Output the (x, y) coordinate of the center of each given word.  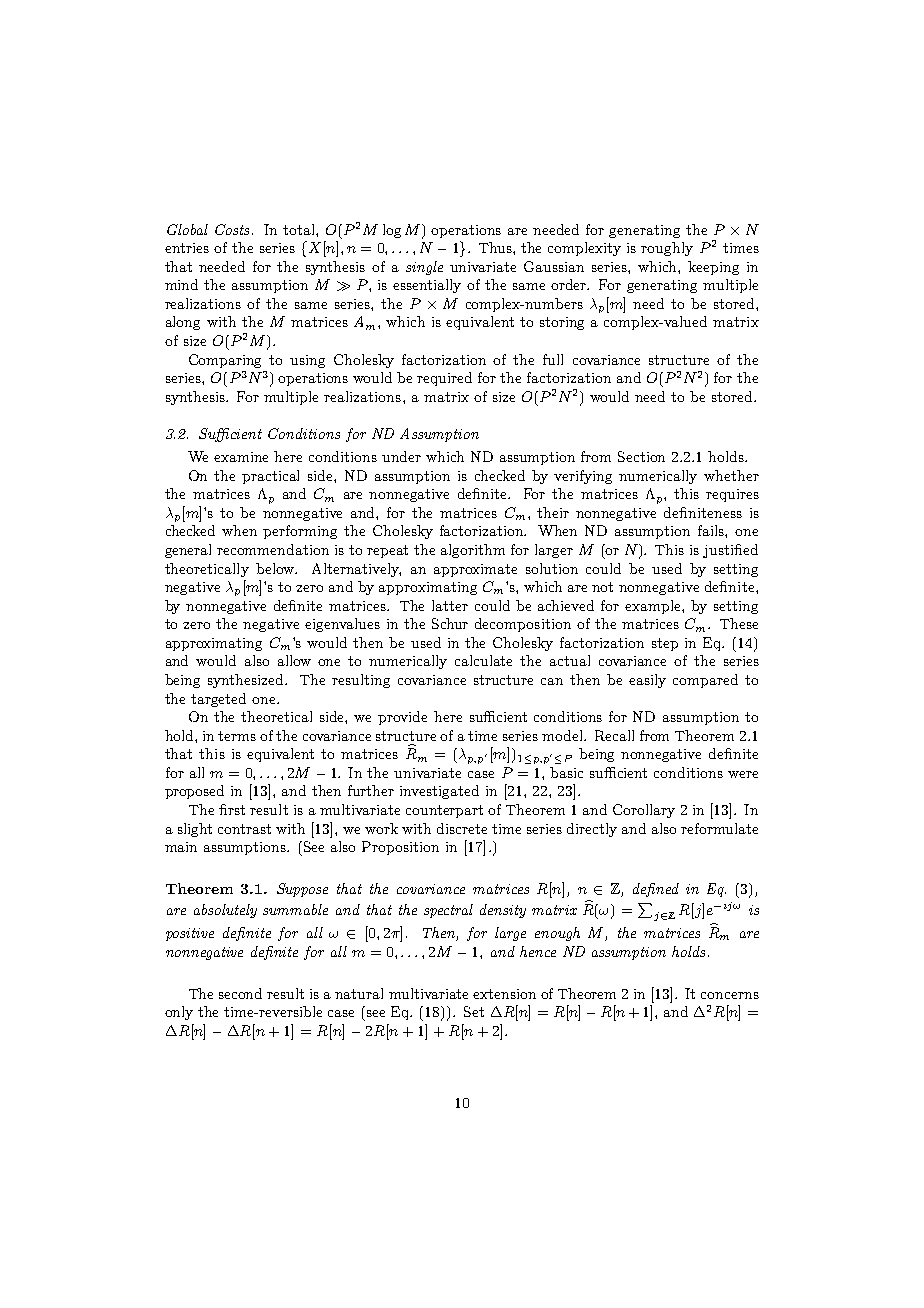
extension (504, 994)
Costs (232, 229)
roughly (667, 249)
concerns (730, 995)
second (240, 993)
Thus (496, 247)
